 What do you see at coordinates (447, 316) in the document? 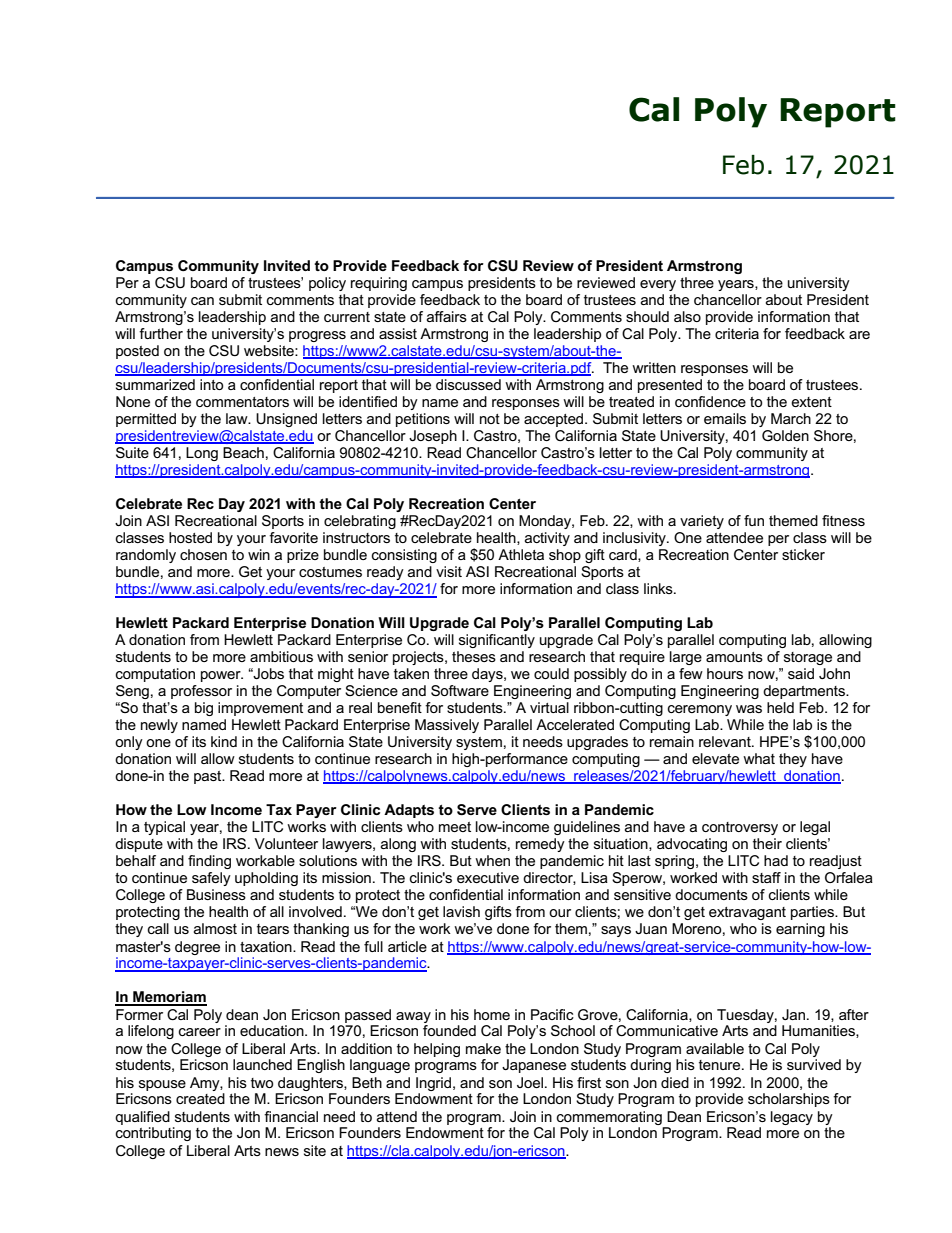
I see `affairs` at bounding box center [447, 316].
